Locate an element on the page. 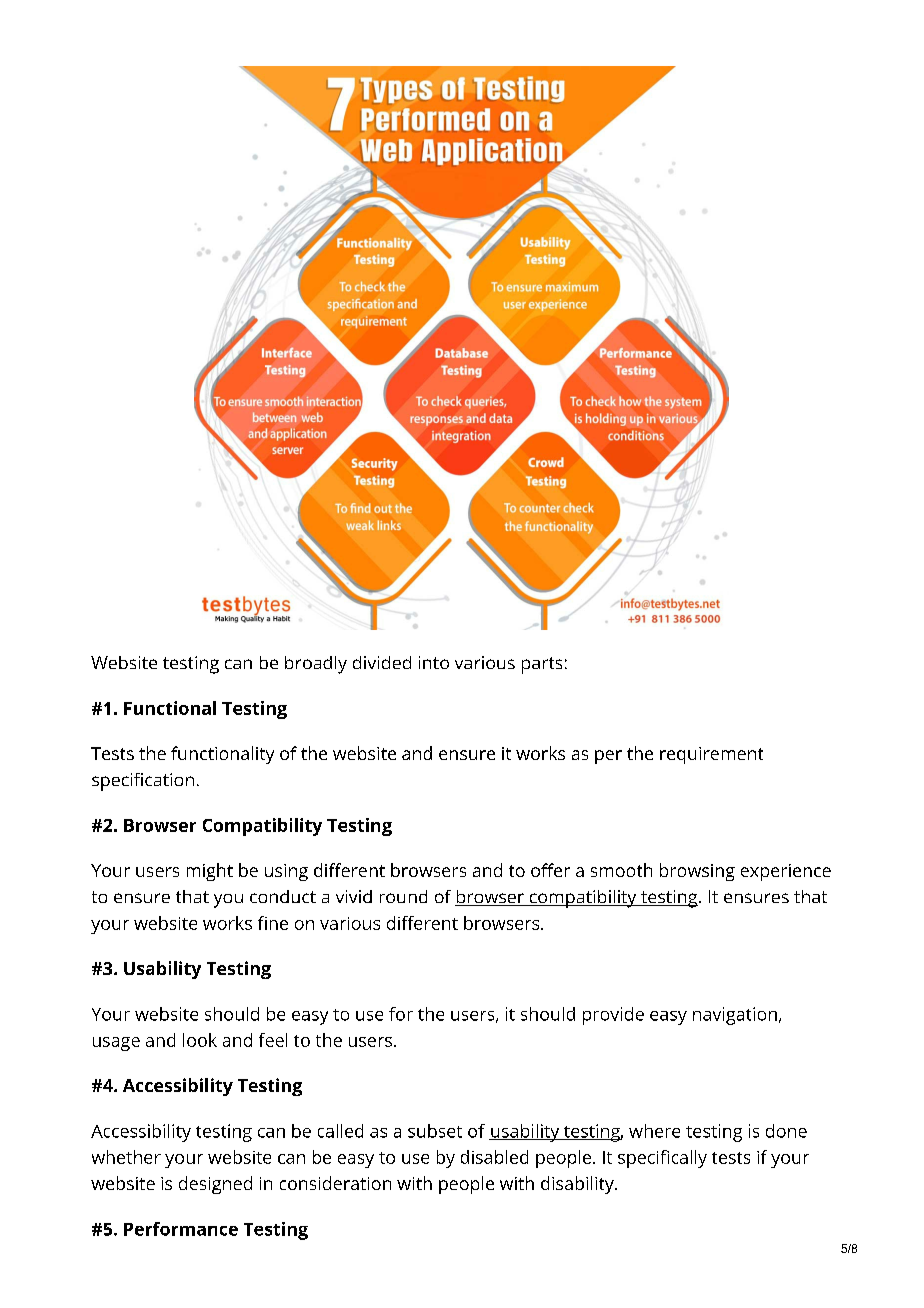  Performance is located at coordinates (181, 1229).
